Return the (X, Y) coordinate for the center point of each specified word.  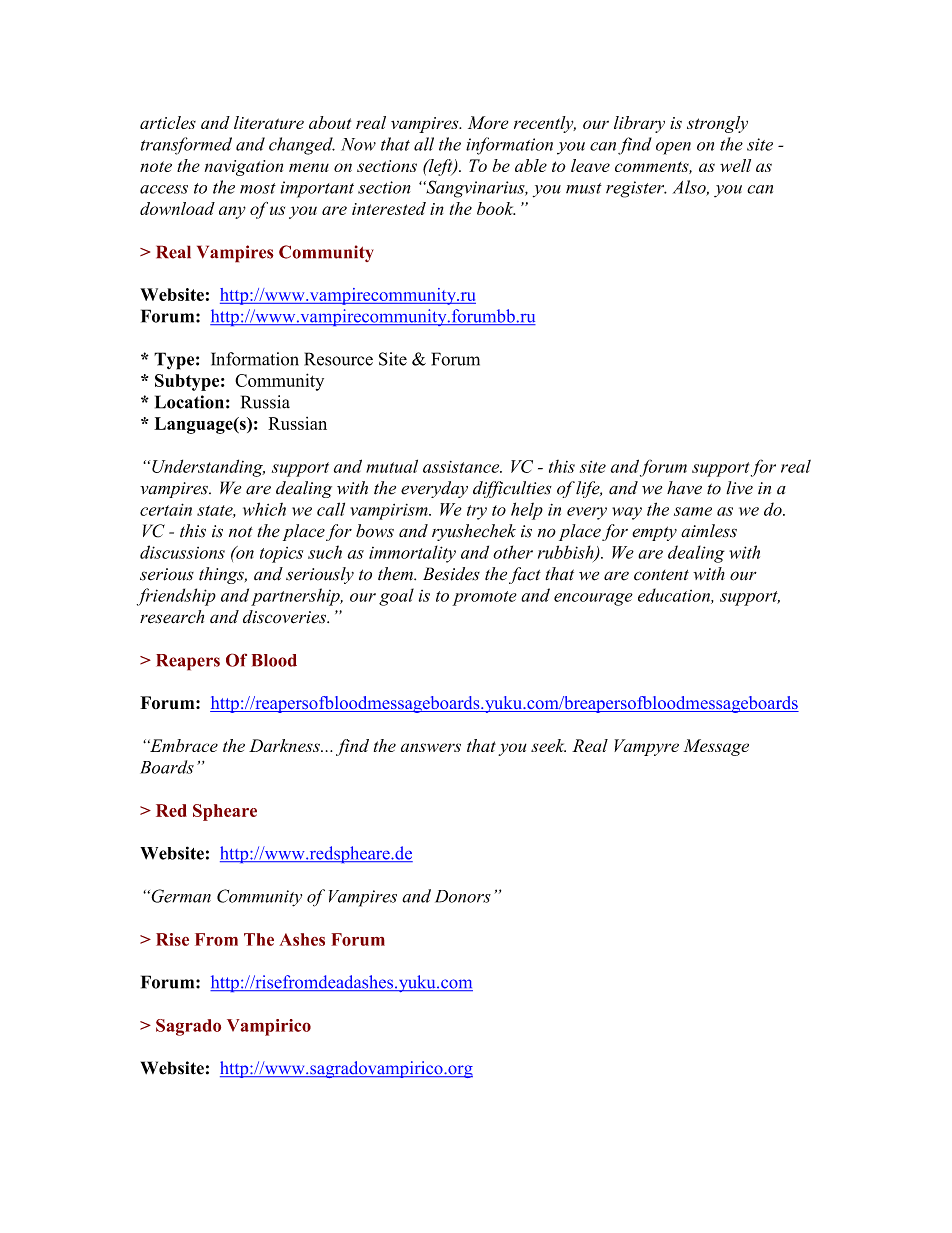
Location (189, 402)
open (673, 148)
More (488, 122)
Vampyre (646, 747)
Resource (338, 359)
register (636, 189)
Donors (463, 896)
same (693, 511)
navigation (244, 168)
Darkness (285, 745)
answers (431, 747)
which (264, 509)
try (477, 512)
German (180, 896)
